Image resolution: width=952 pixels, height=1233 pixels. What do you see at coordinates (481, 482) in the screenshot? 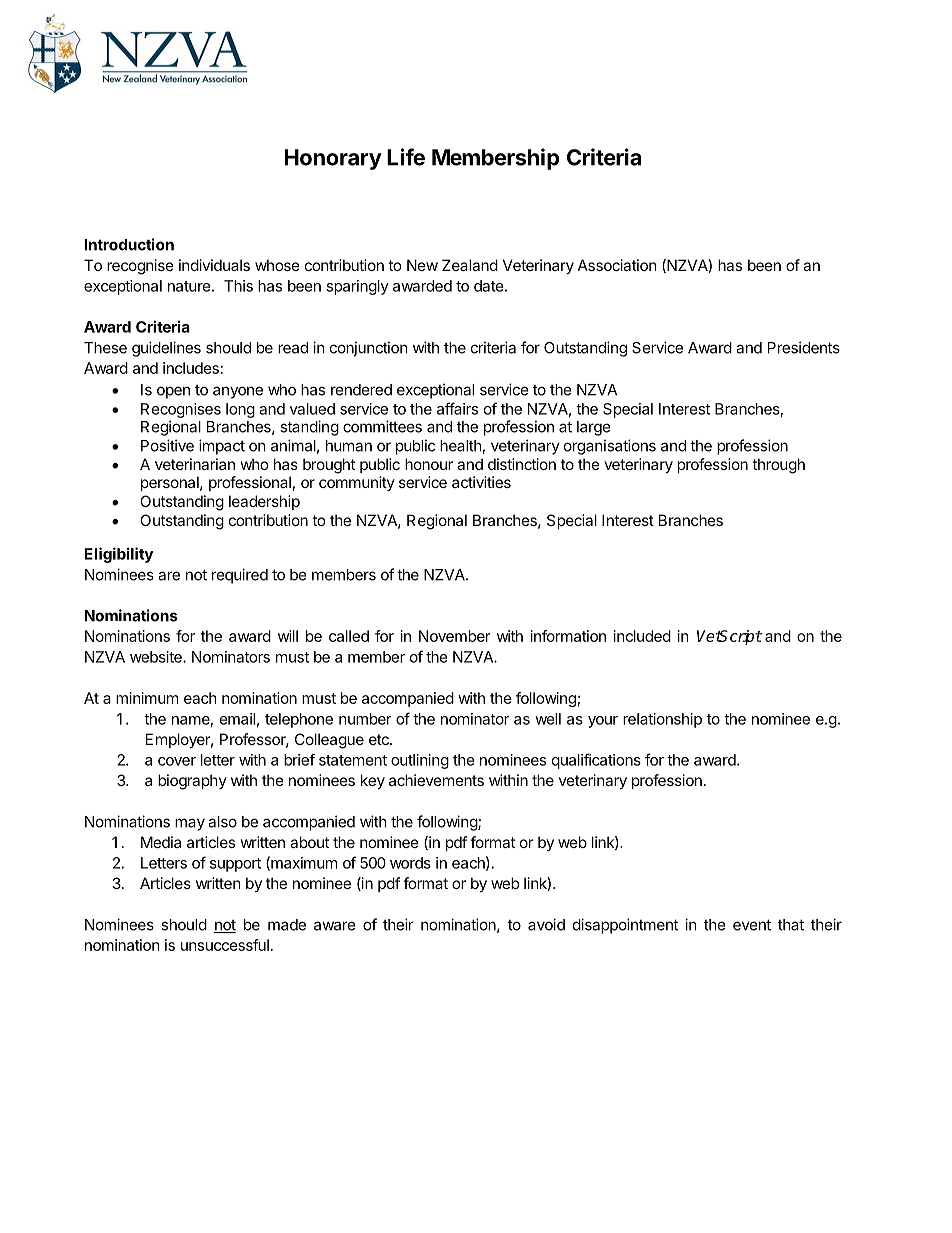
I see `activities` at bounding box center [481, 482].
